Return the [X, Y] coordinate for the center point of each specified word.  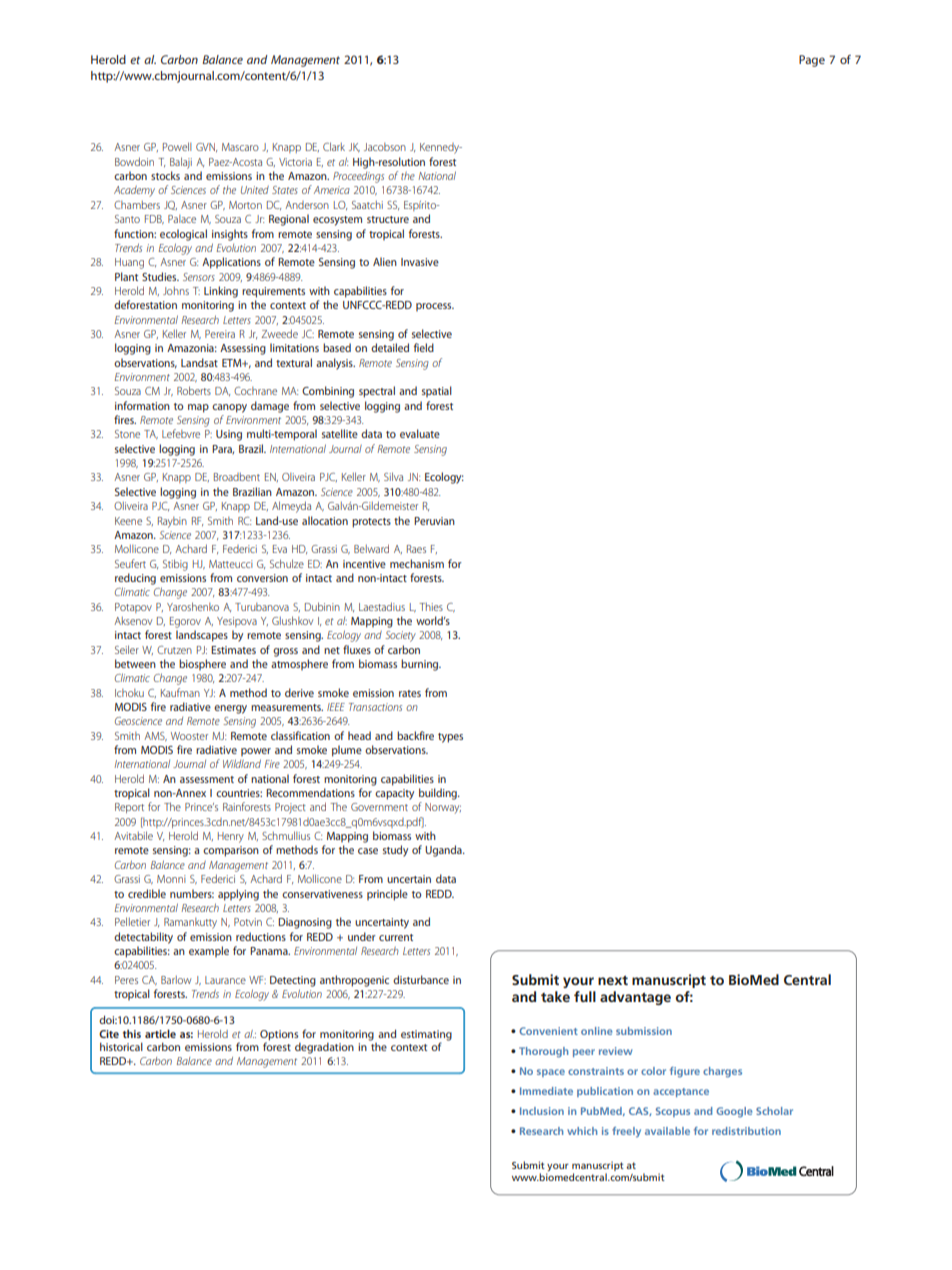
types [450, 738]
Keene [128, 521]
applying [238, 895]
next [613, 980]
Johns [176, 291]
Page [812, 61]
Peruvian [434, 521]
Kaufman [180, 692]
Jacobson [385, 147]
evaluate [420, 433]
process [435, 307]
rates [410, 693]
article [160, 1033]
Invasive [420, 262]
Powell [177, 146]
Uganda [444, 851]
